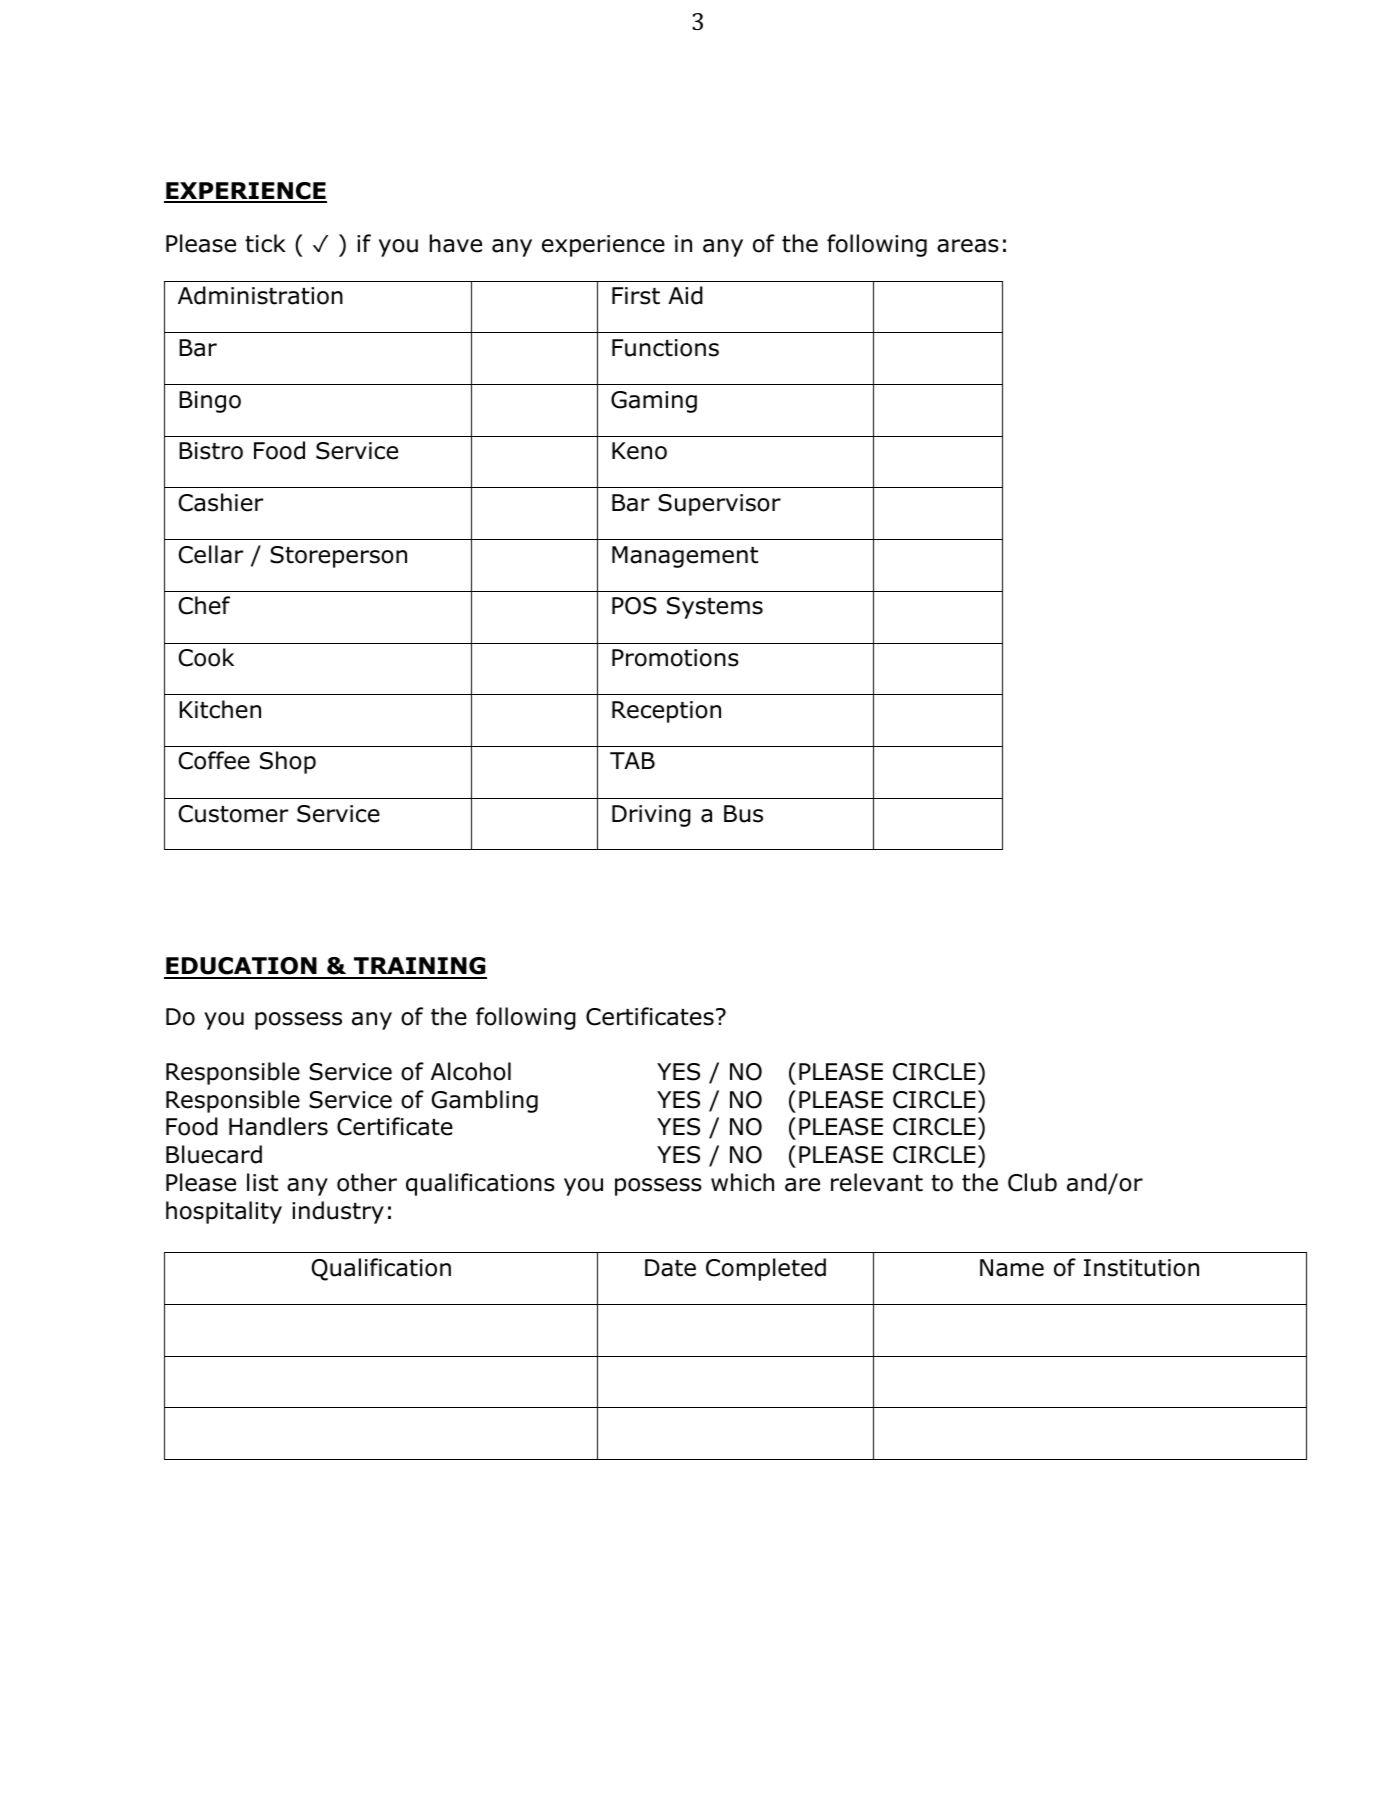 Image resolution: width=1397 pixels, height=1808 pixels. What do you see at coordinates (260, 295) in the screenshot?
I see `Administration` at bounding box center [260, 295].
